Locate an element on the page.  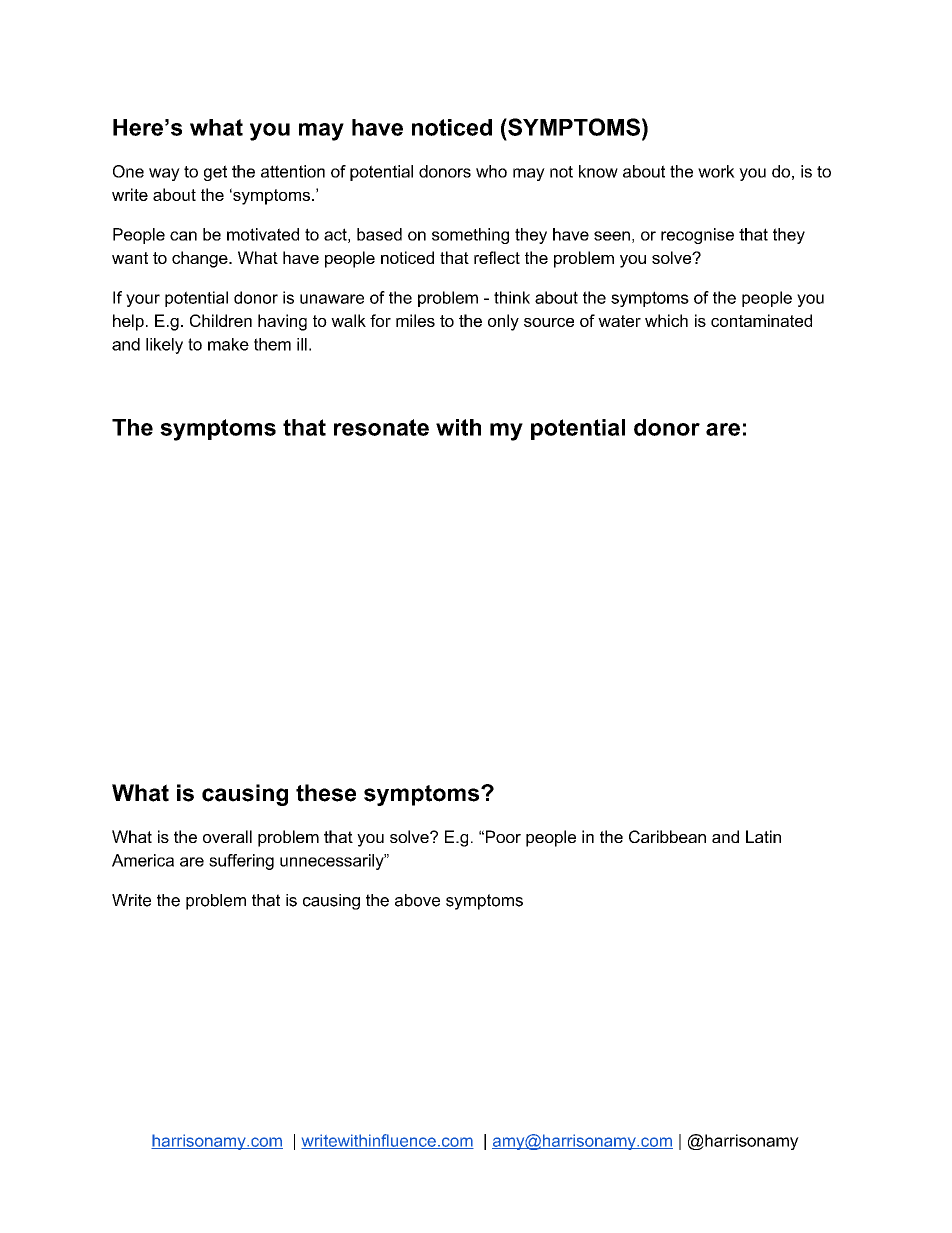
resonate is located at coordinates (381, 427).
